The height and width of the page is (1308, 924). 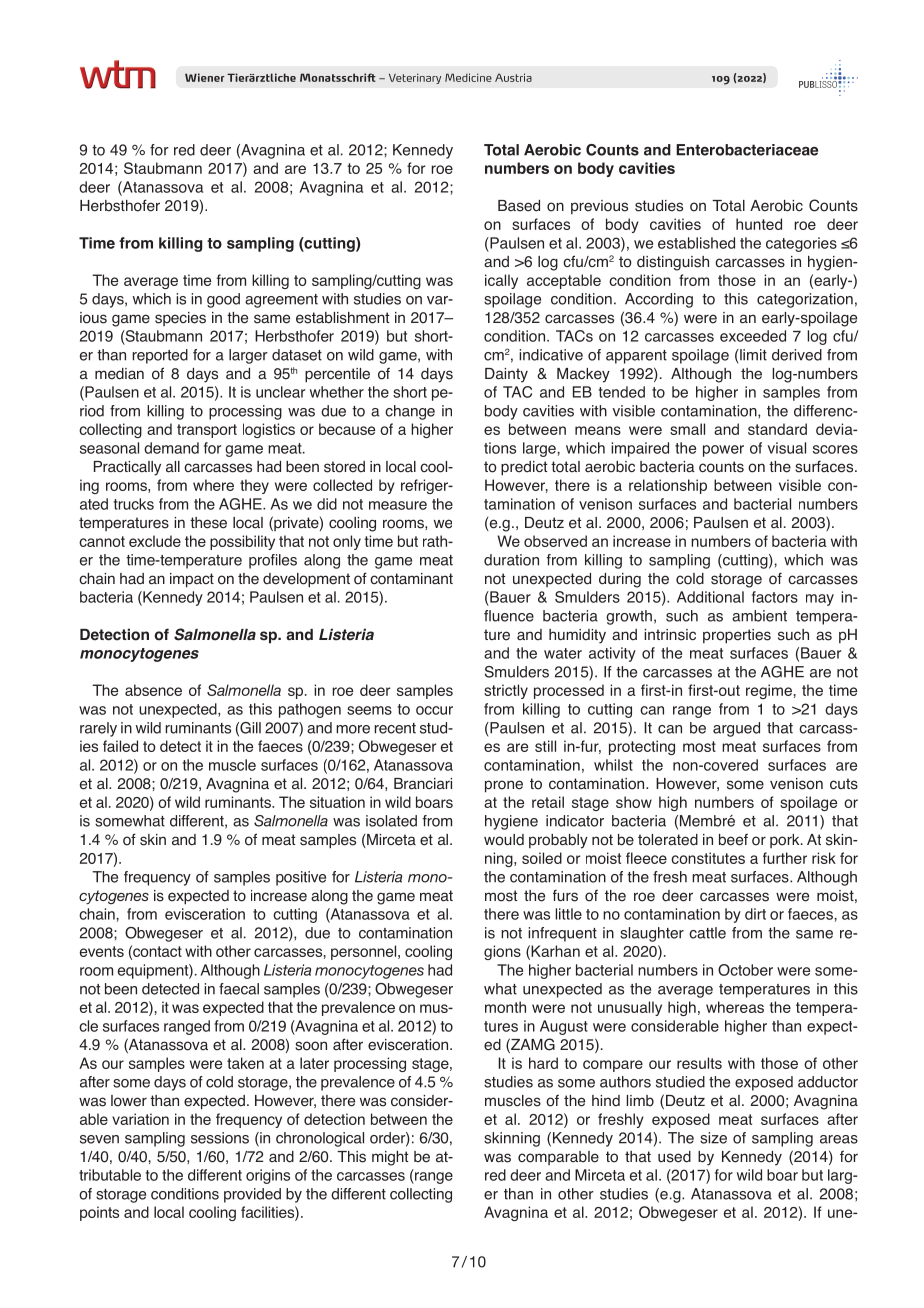 I want to click on hunted, so click(x=759, y=224).
